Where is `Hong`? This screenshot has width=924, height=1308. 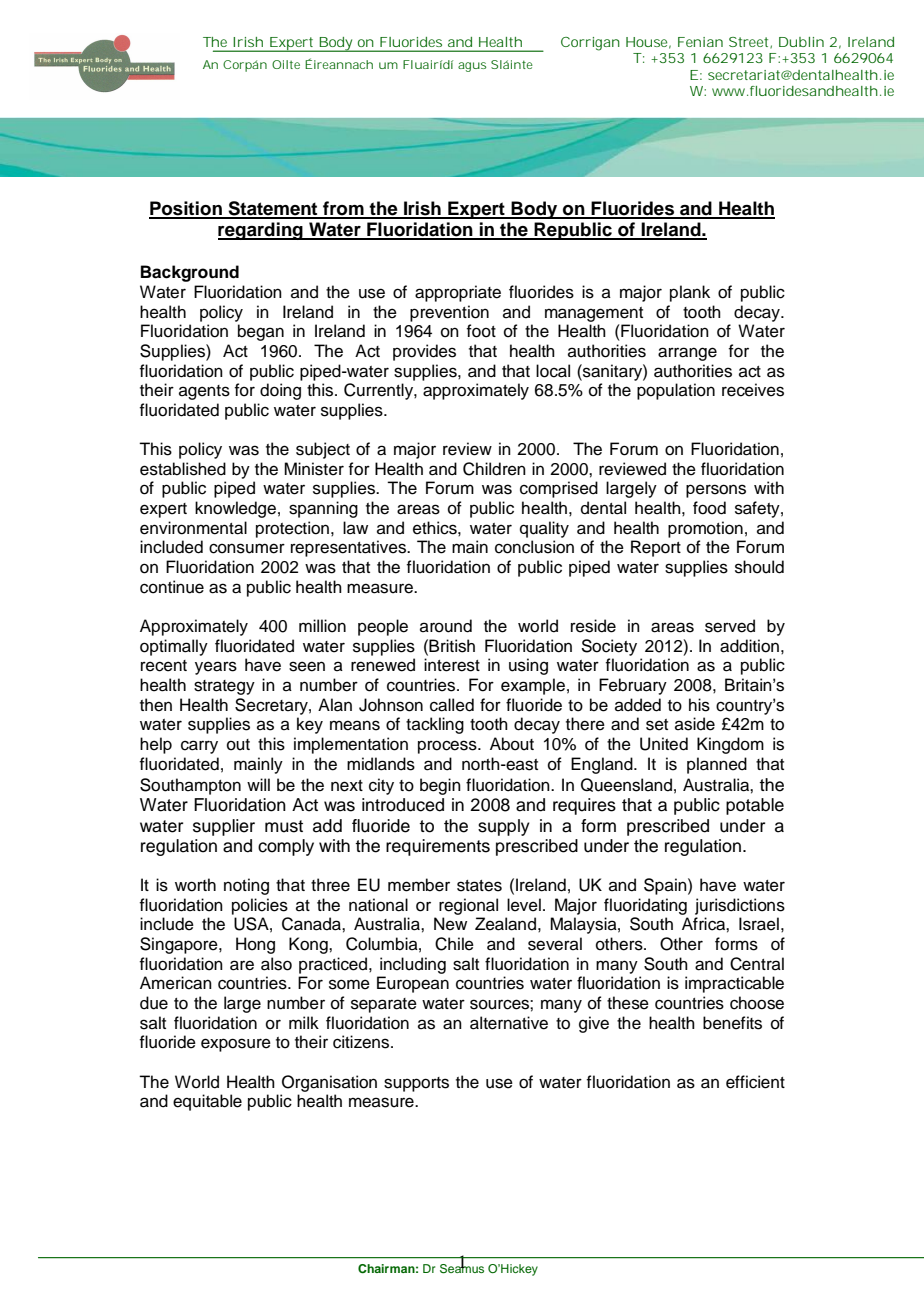
Hong is located at coordinates (255, 945).
